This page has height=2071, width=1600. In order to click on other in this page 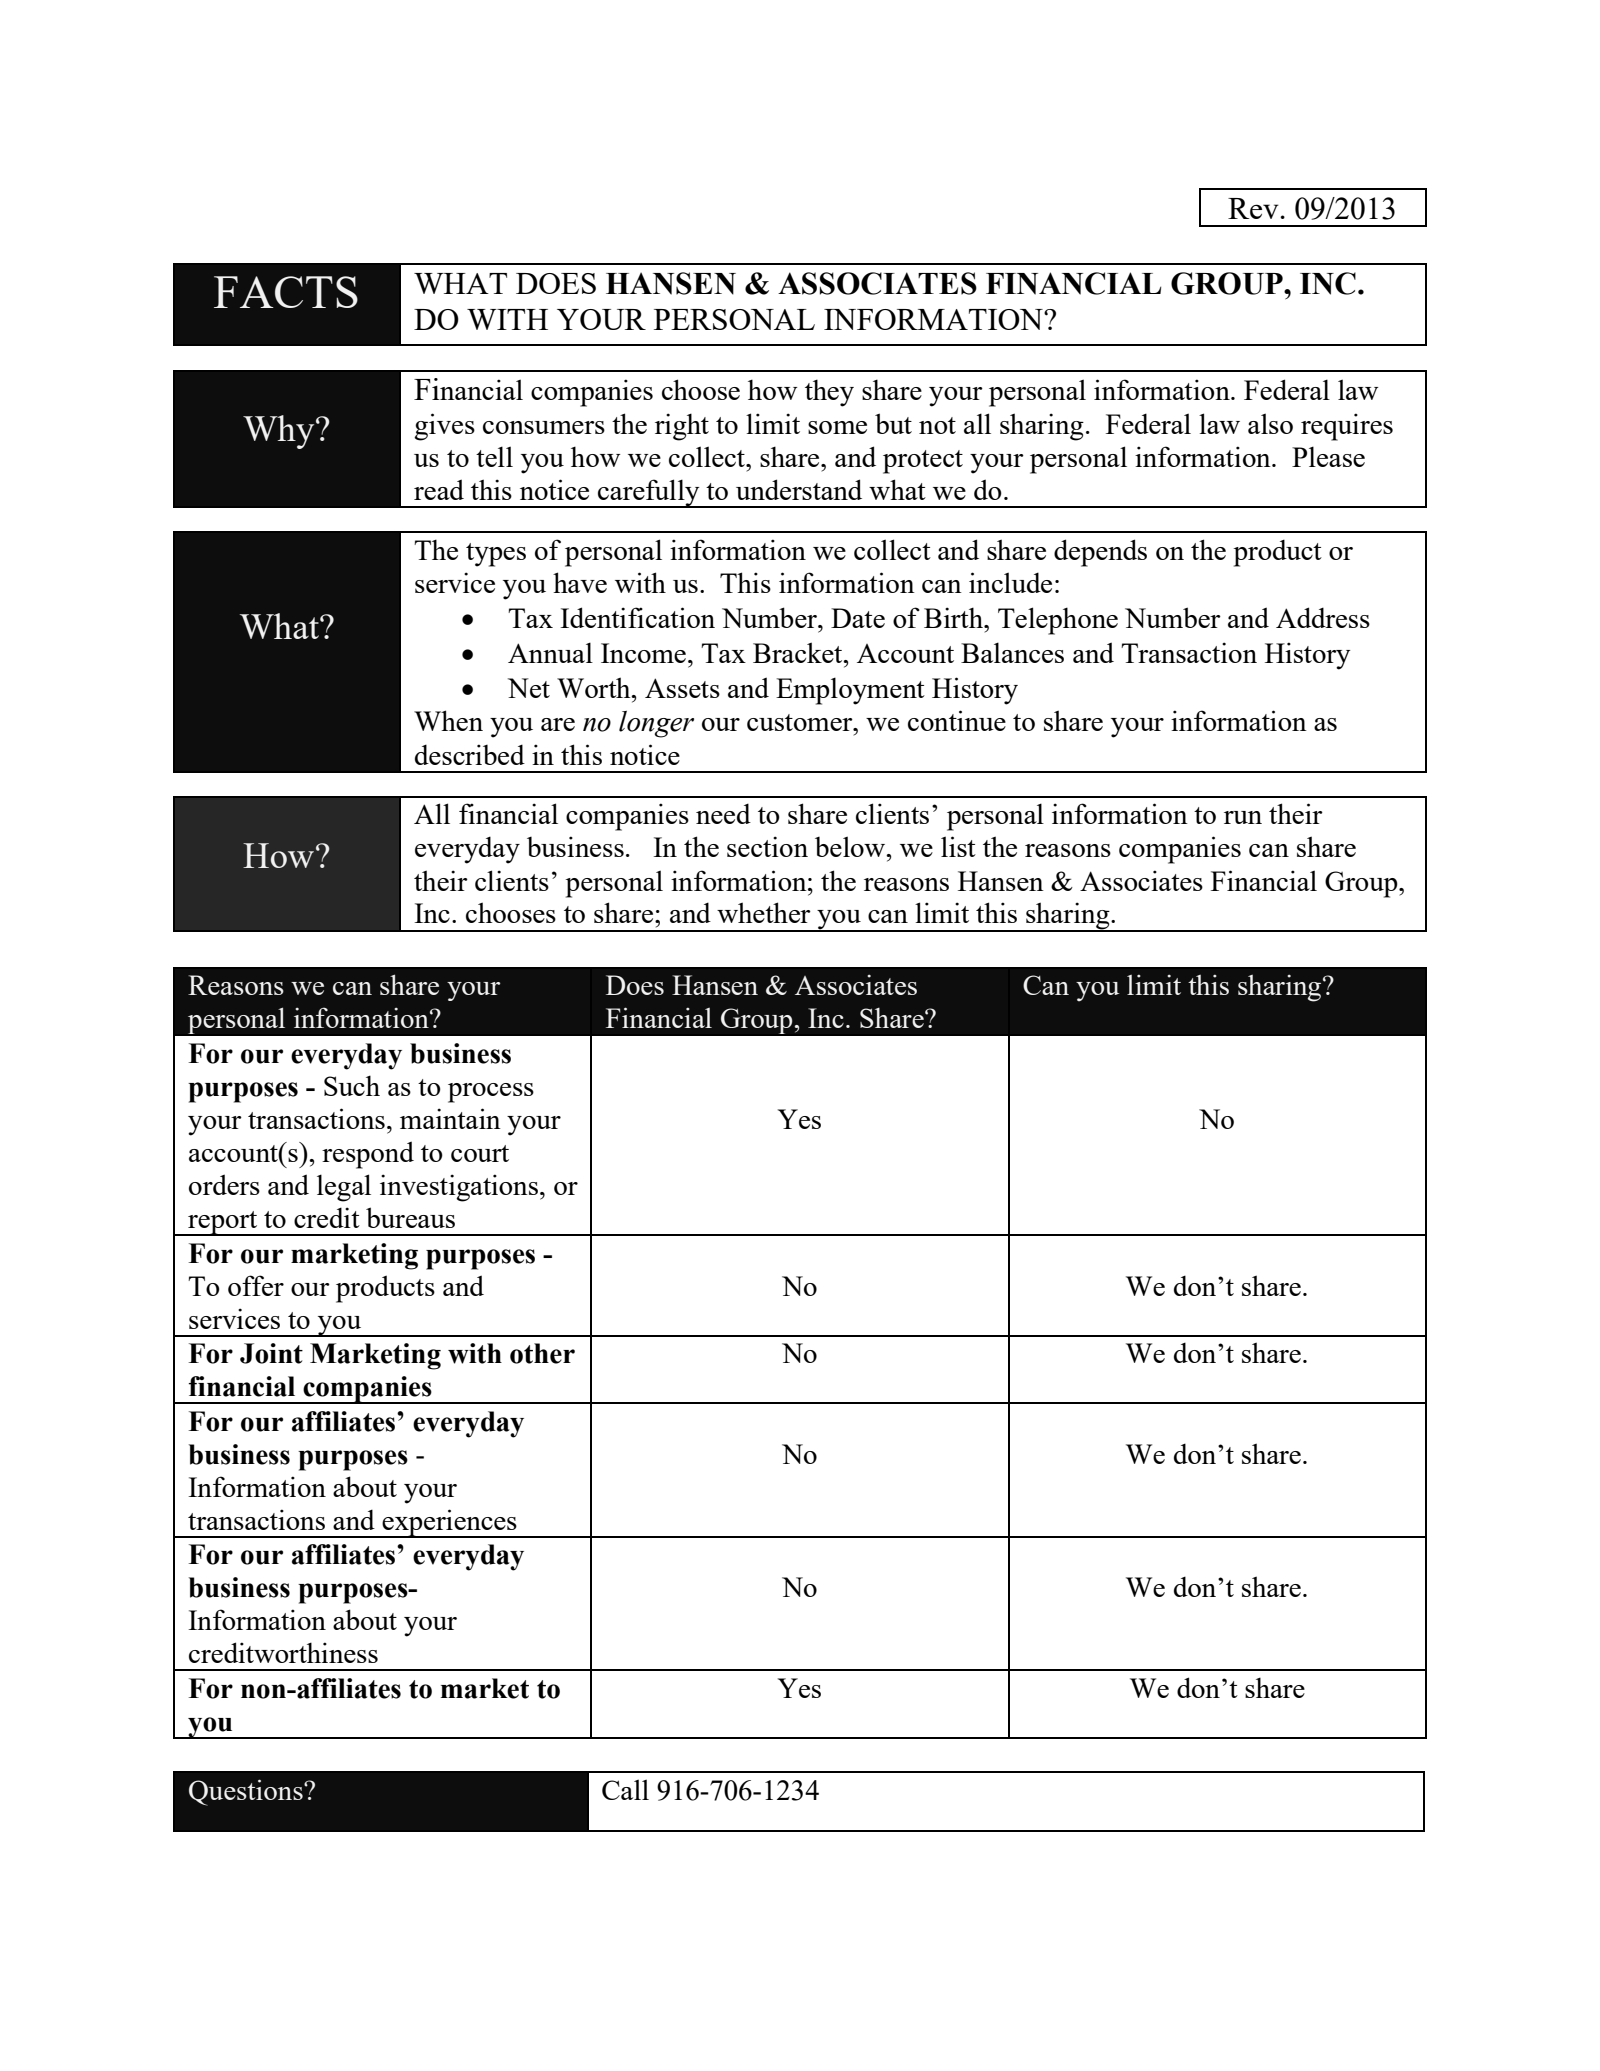, I will do `click(542, 1353)`.
